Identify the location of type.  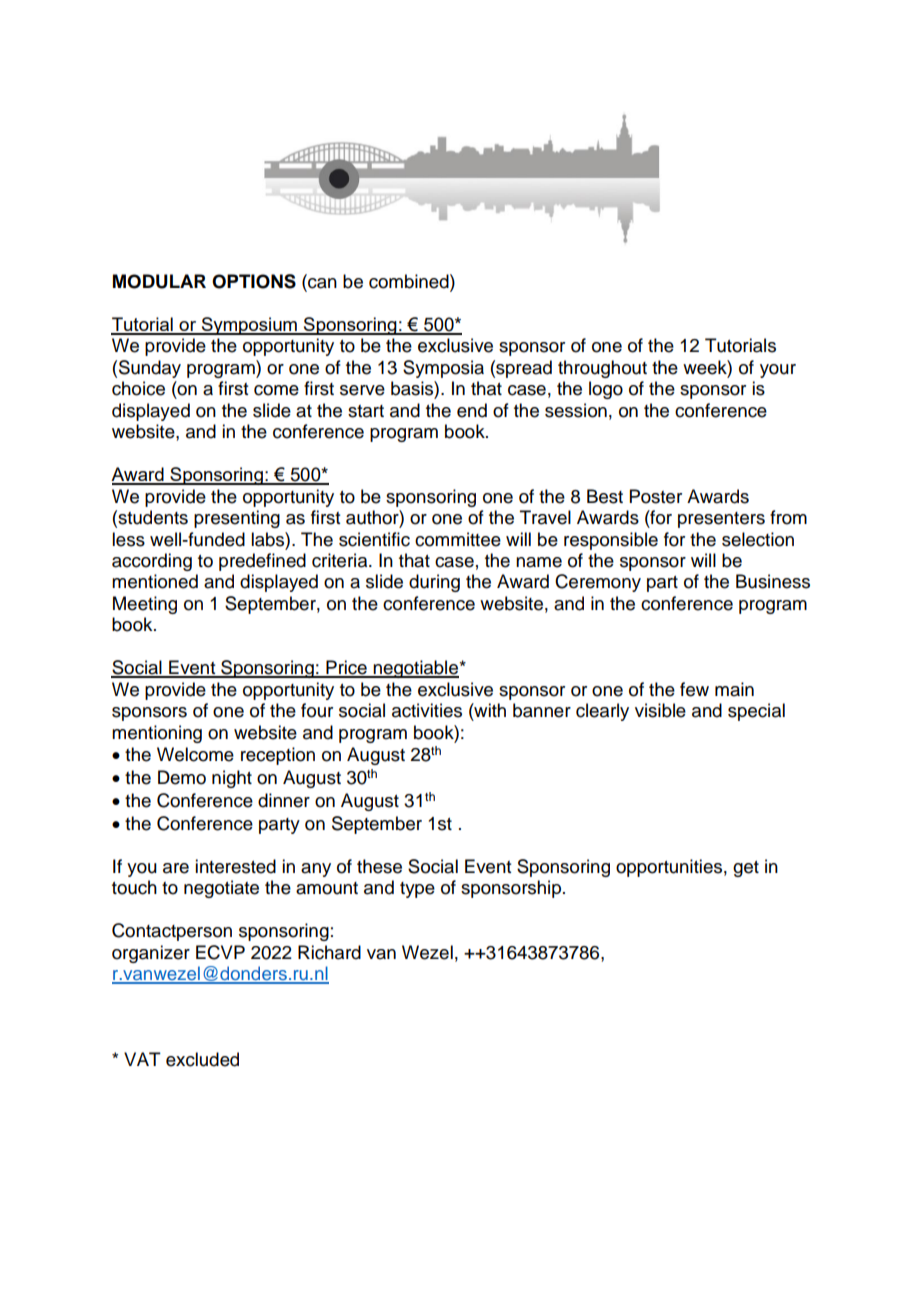
(417, 890).
